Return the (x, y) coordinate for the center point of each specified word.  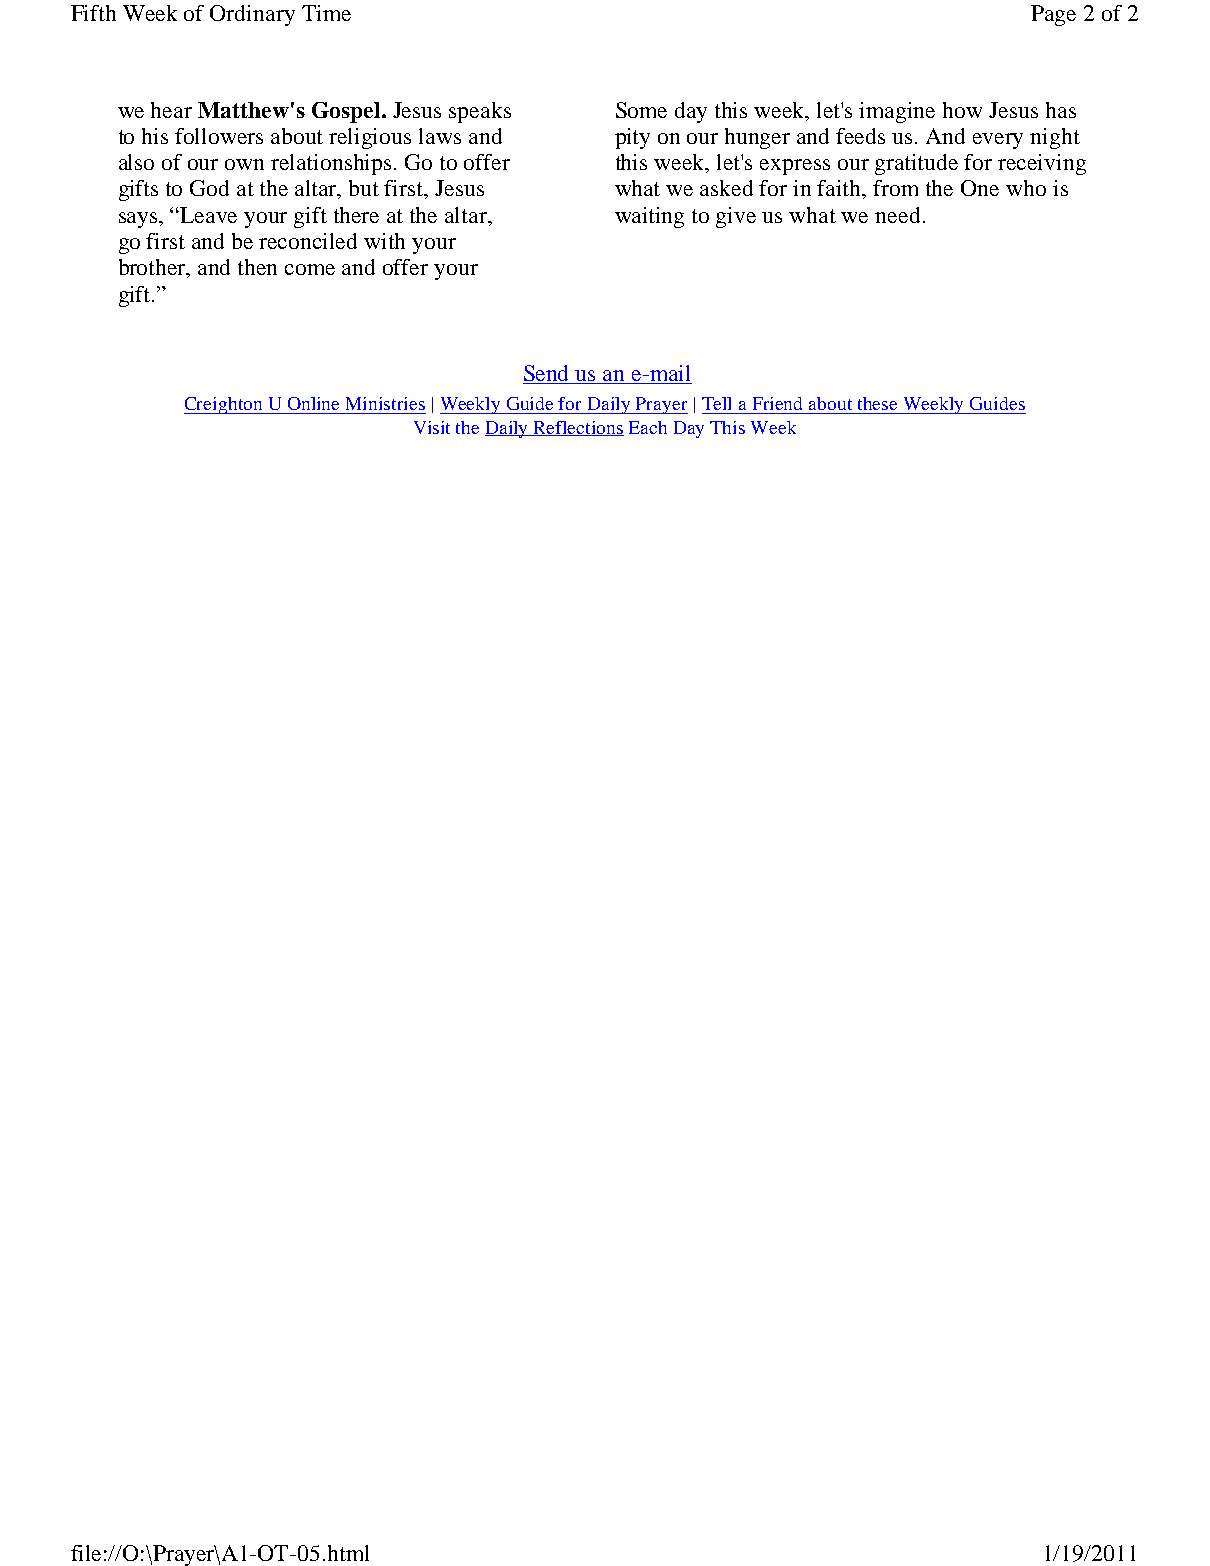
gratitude (916, 164)
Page (1053, 15)
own (244, 164)
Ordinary (252, 15)
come (310, 269)
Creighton (224, 405)
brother (154, 268)
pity (632, 138)
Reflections (578, 428)
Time (326, 13)
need (897, 215)
